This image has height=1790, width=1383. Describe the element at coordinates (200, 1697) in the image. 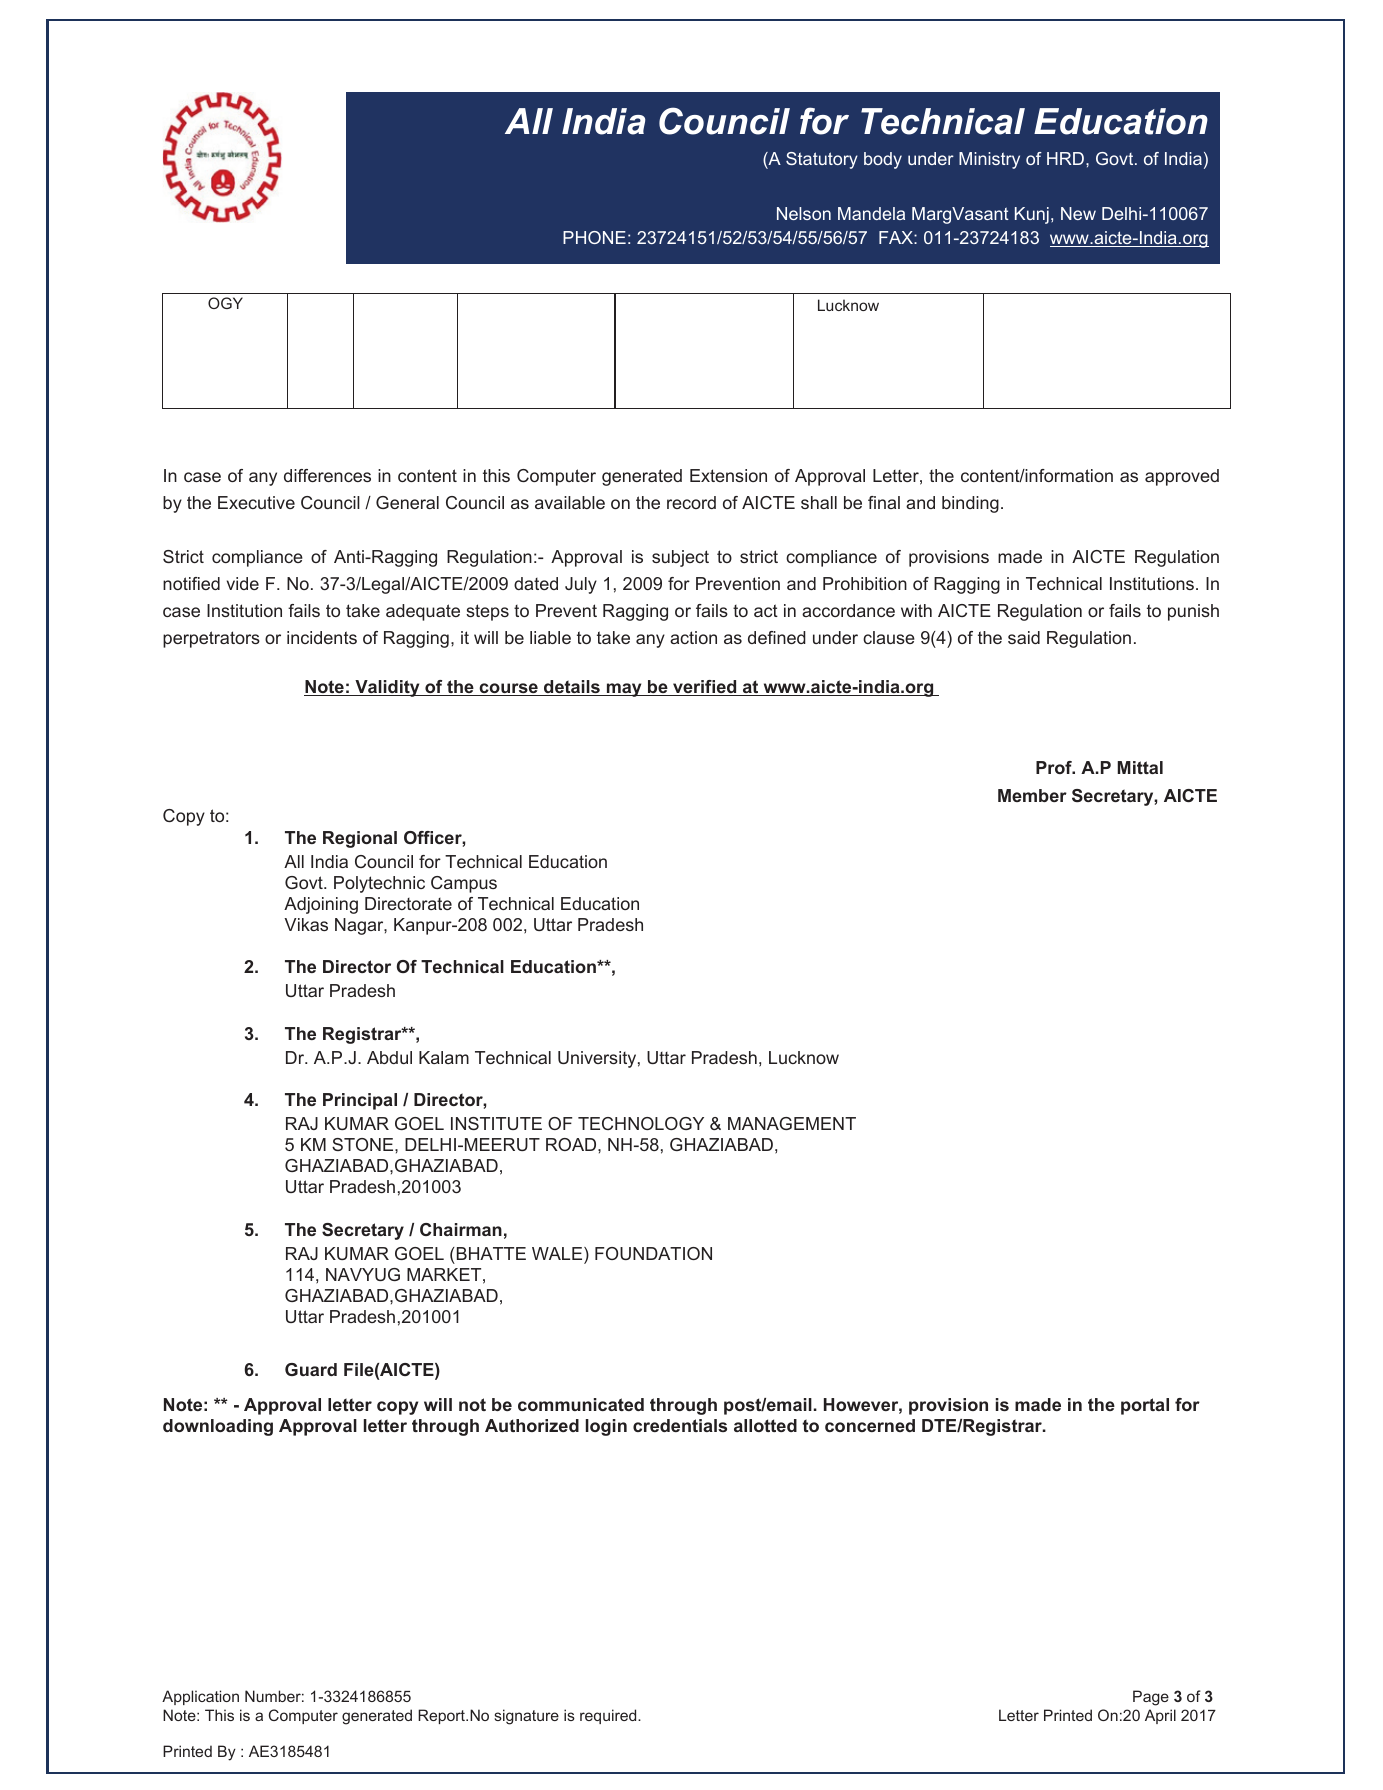

I see `Application` at that location.
